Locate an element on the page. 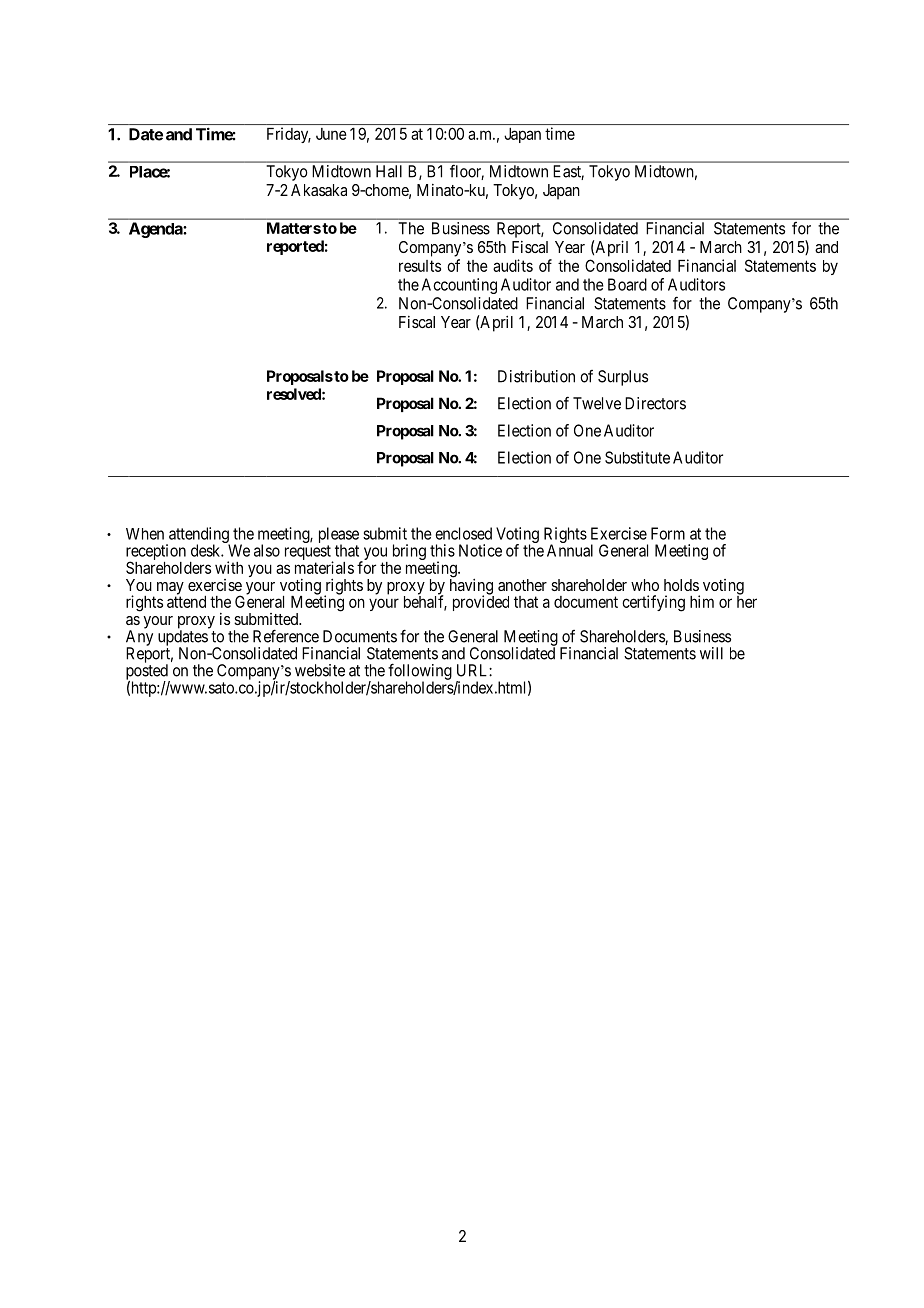 The height and width of the image is (1308, 924). enclosed is located at coordinates (463, 533).
